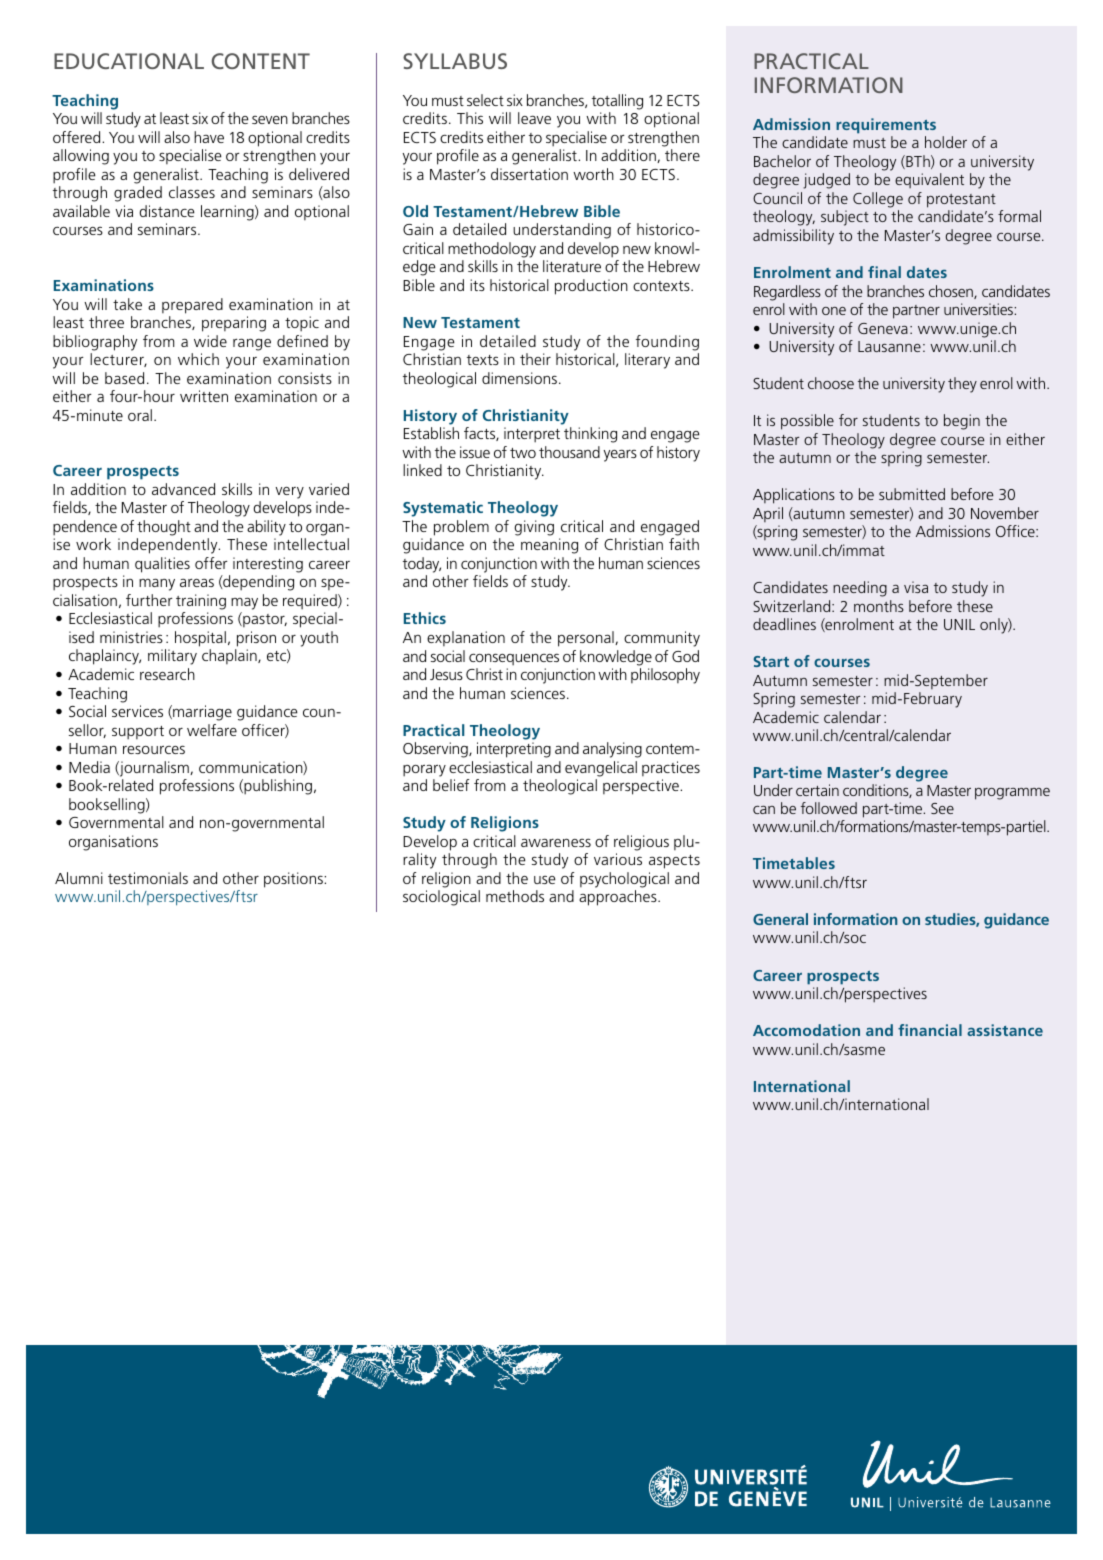  I want to click on written, so click(204, 396).
